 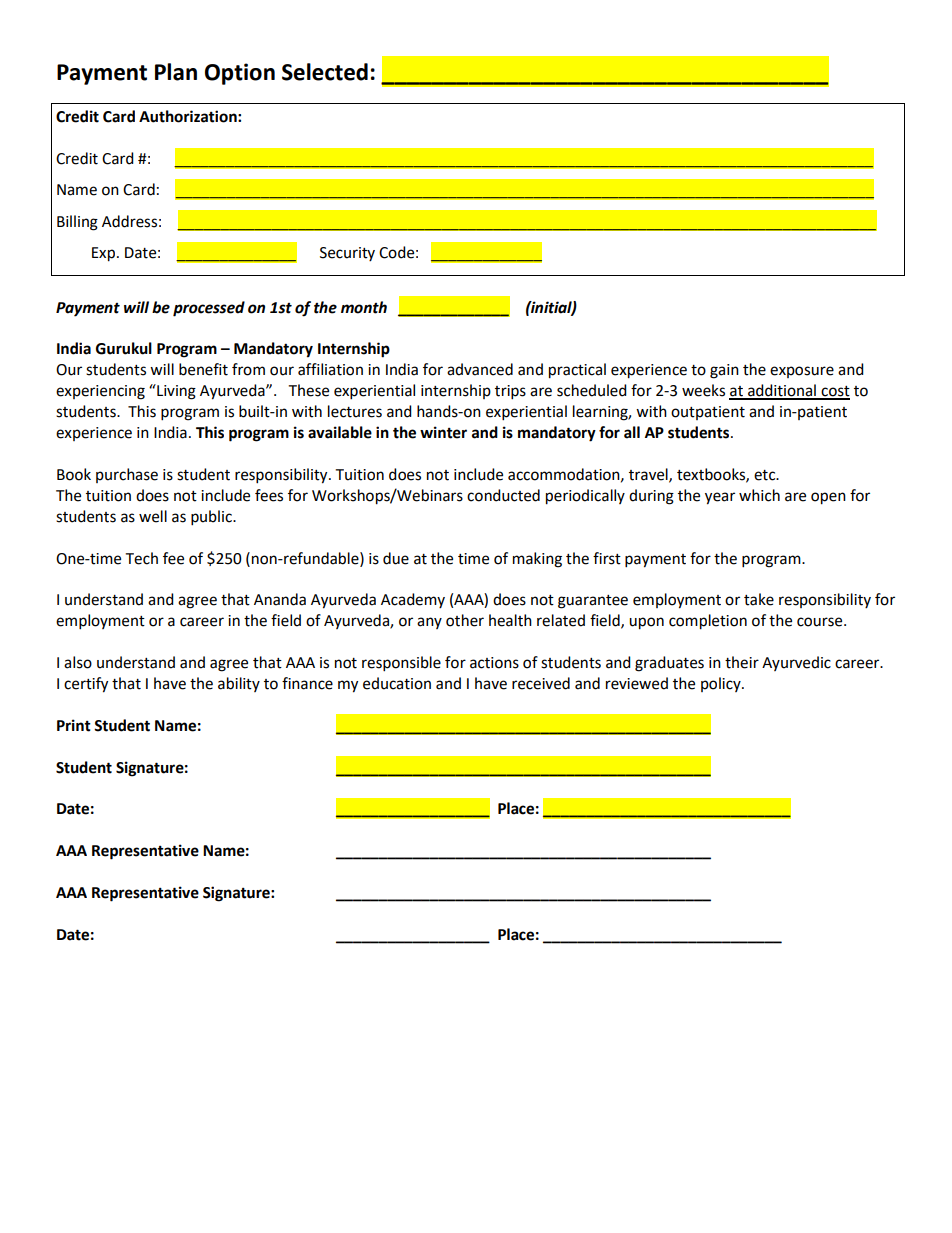 I want to click on Plan, so click(x=176, y=72).
